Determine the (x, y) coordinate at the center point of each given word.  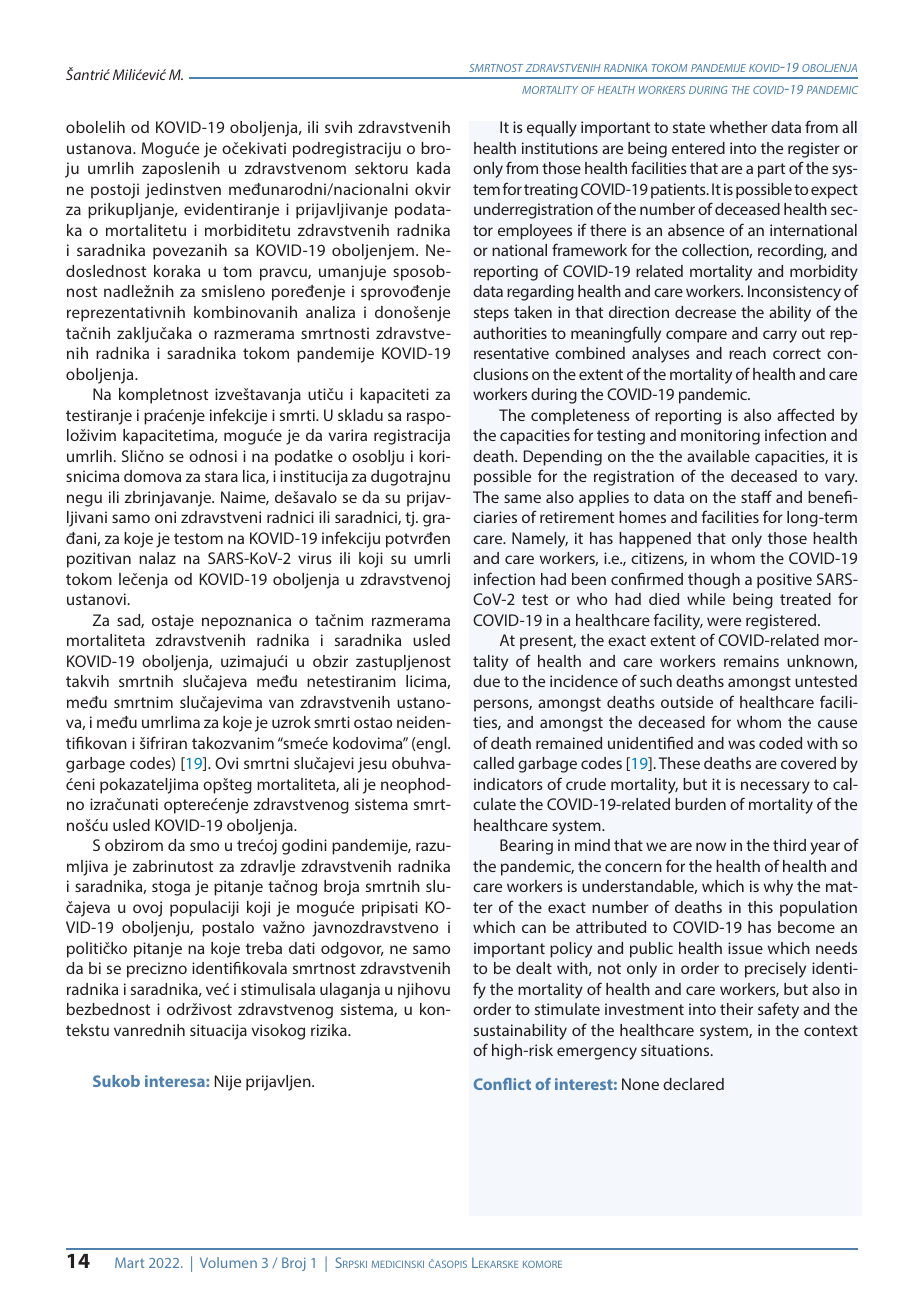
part (771, 170)
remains (751, 661)
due (486, 681)
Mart (129, 1262)
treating (551, 191)
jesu (372, 765)
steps (491, 314)
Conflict (502, 1084)
